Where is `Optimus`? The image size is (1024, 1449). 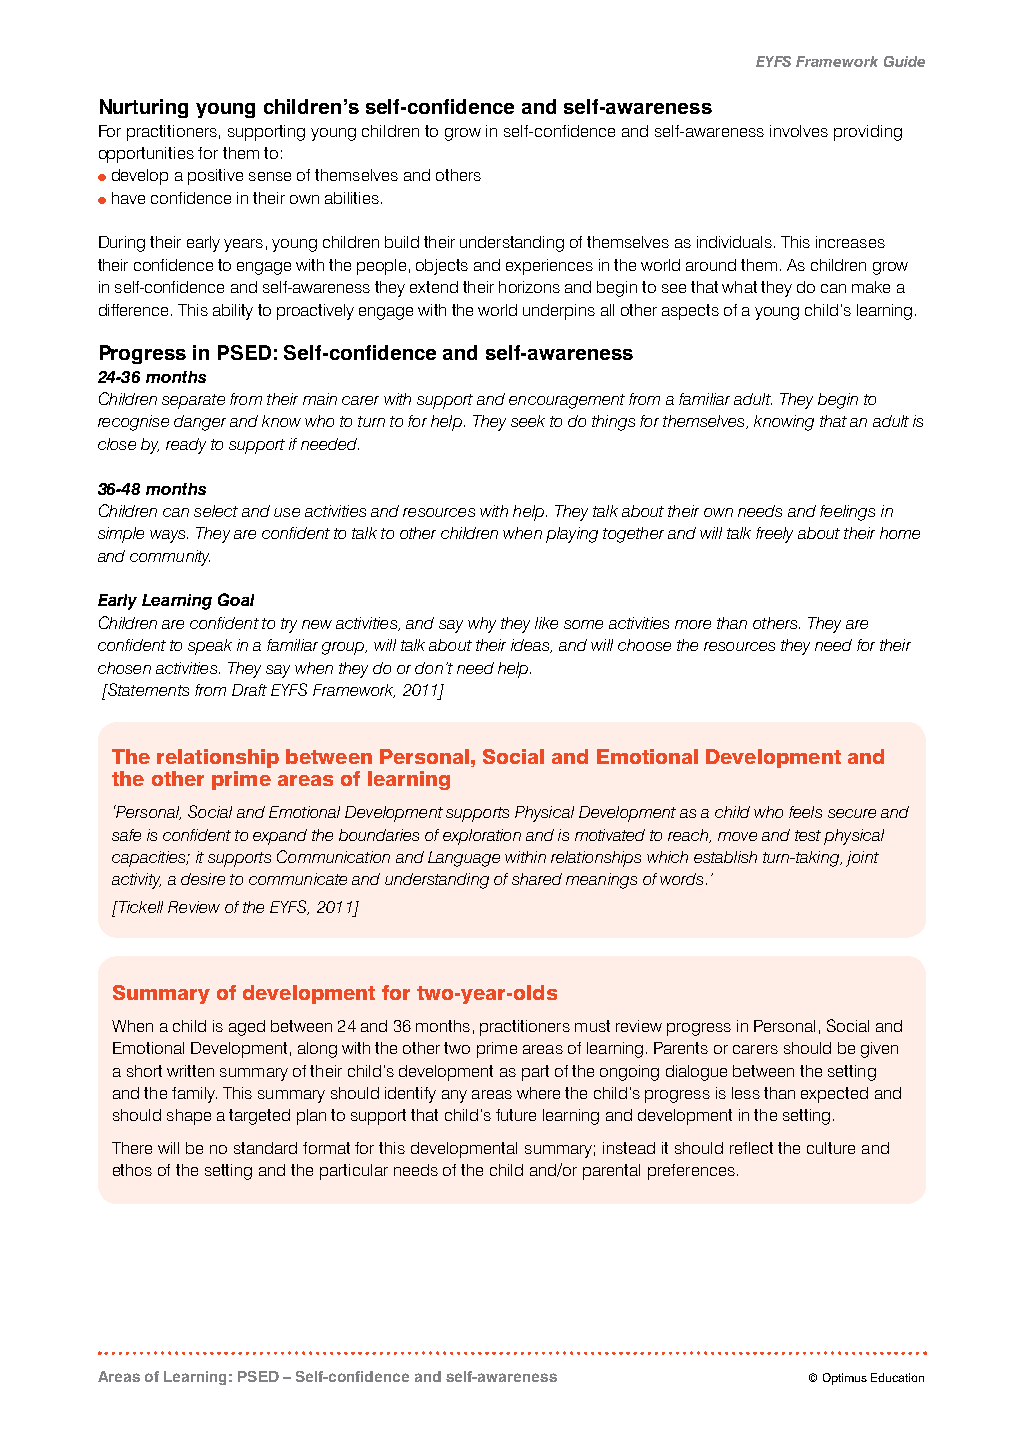
Optimus is located at coordinates (845, 1379).
